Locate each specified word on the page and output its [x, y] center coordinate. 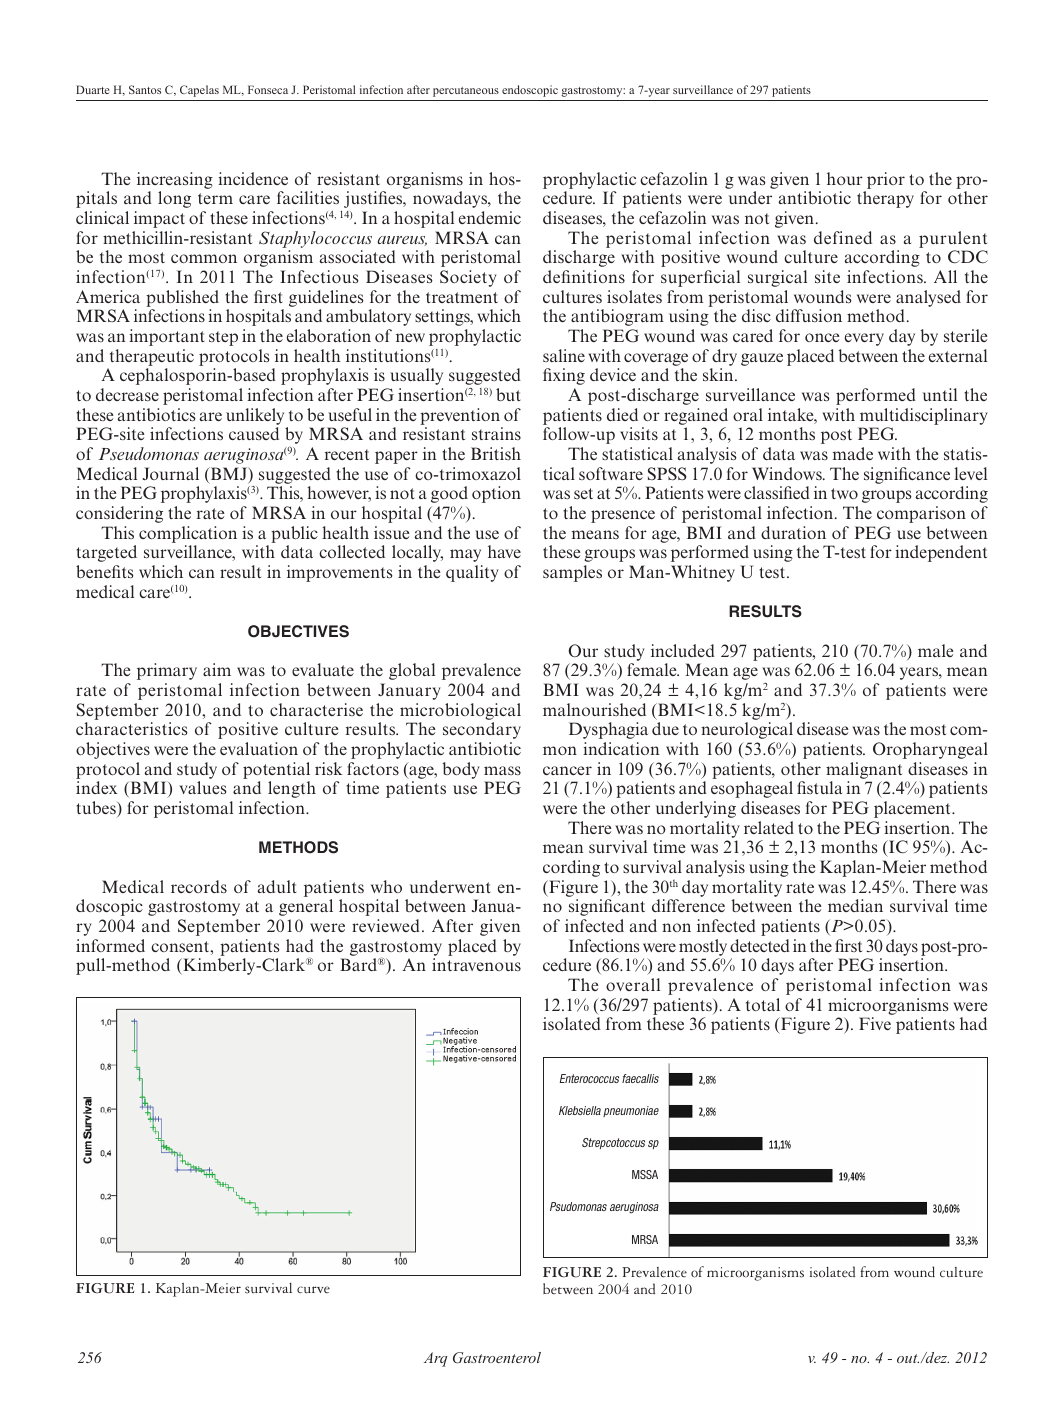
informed [110, 945]
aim [217, 669]
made [853, 453]
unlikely [255, 416]
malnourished [594, 709]
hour [845, 178]
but [508, 394]
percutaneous [466, 92]
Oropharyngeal [930, 750]
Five [875, 1023]
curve [313, 1290]
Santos [145, 89]
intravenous [476, 964]
